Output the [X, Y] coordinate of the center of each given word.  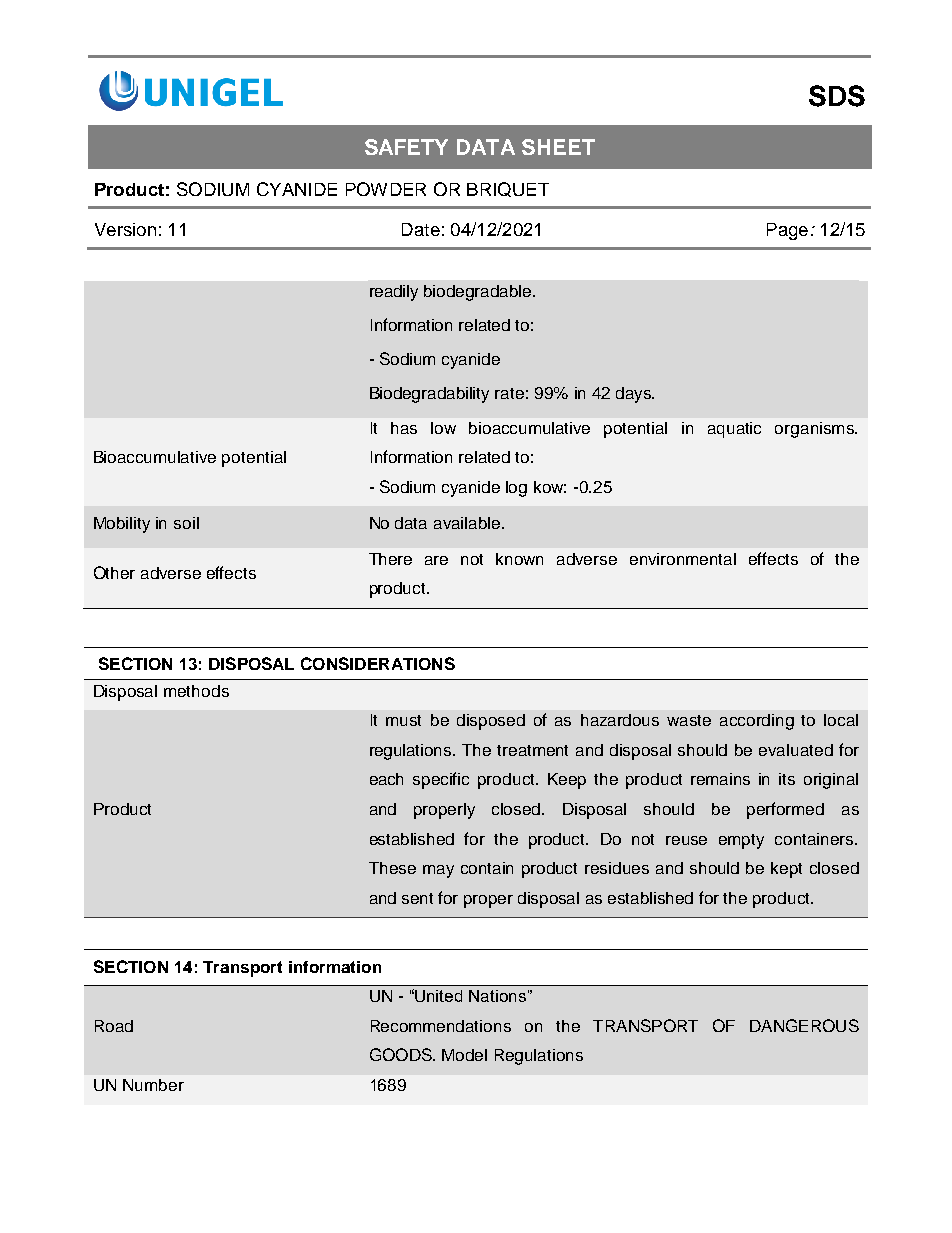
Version [125, 229]
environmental [683, 559]
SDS [837, 96]
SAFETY [406, 147]
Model [464, 1055]
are [436, 560]
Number [153, 1085]
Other [114, 572]
